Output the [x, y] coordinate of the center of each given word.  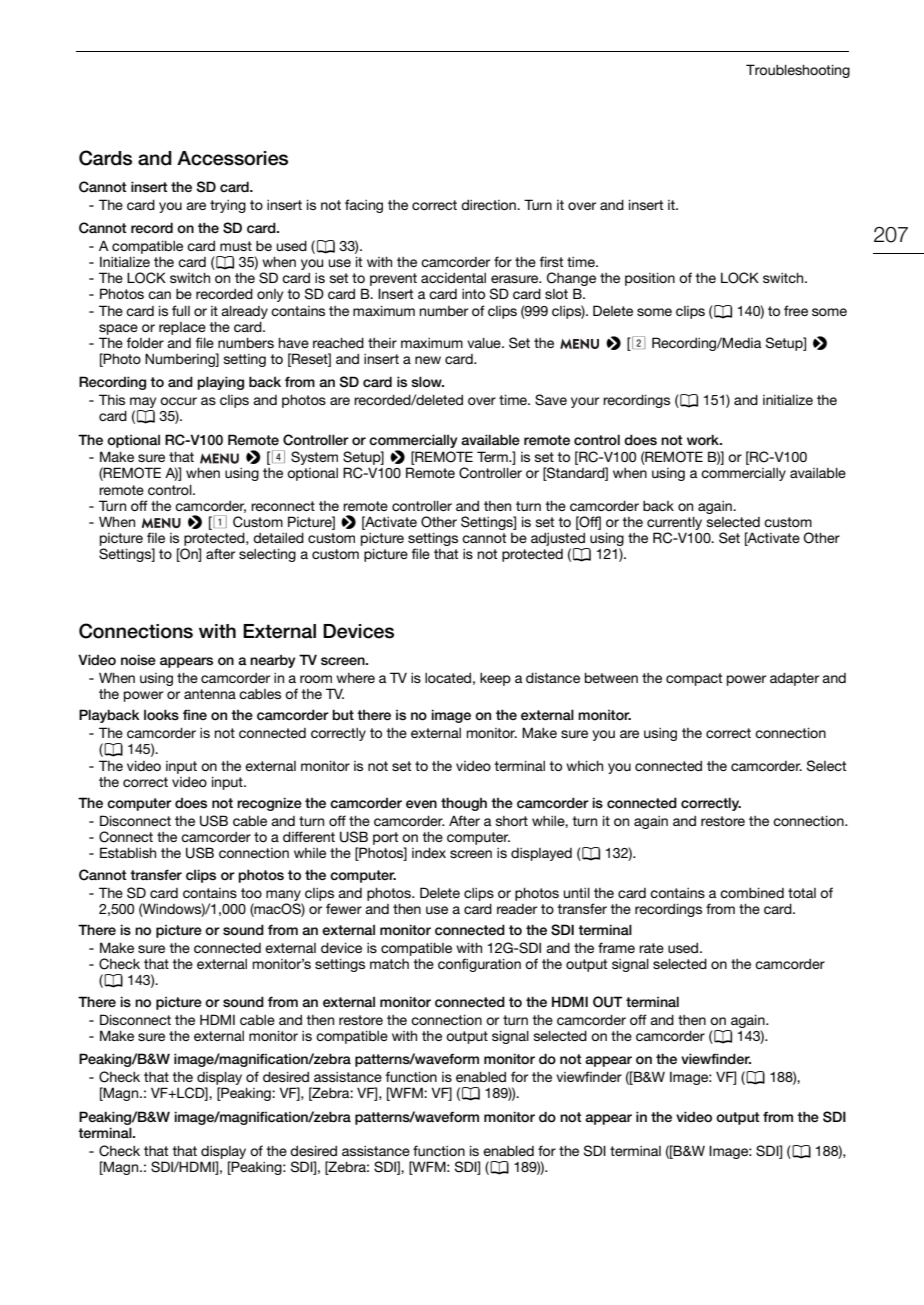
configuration [479, 965]
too [251, 893]
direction [489, 205]
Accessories [232, 158]
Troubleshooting [798, 71]
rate [651, 948]
